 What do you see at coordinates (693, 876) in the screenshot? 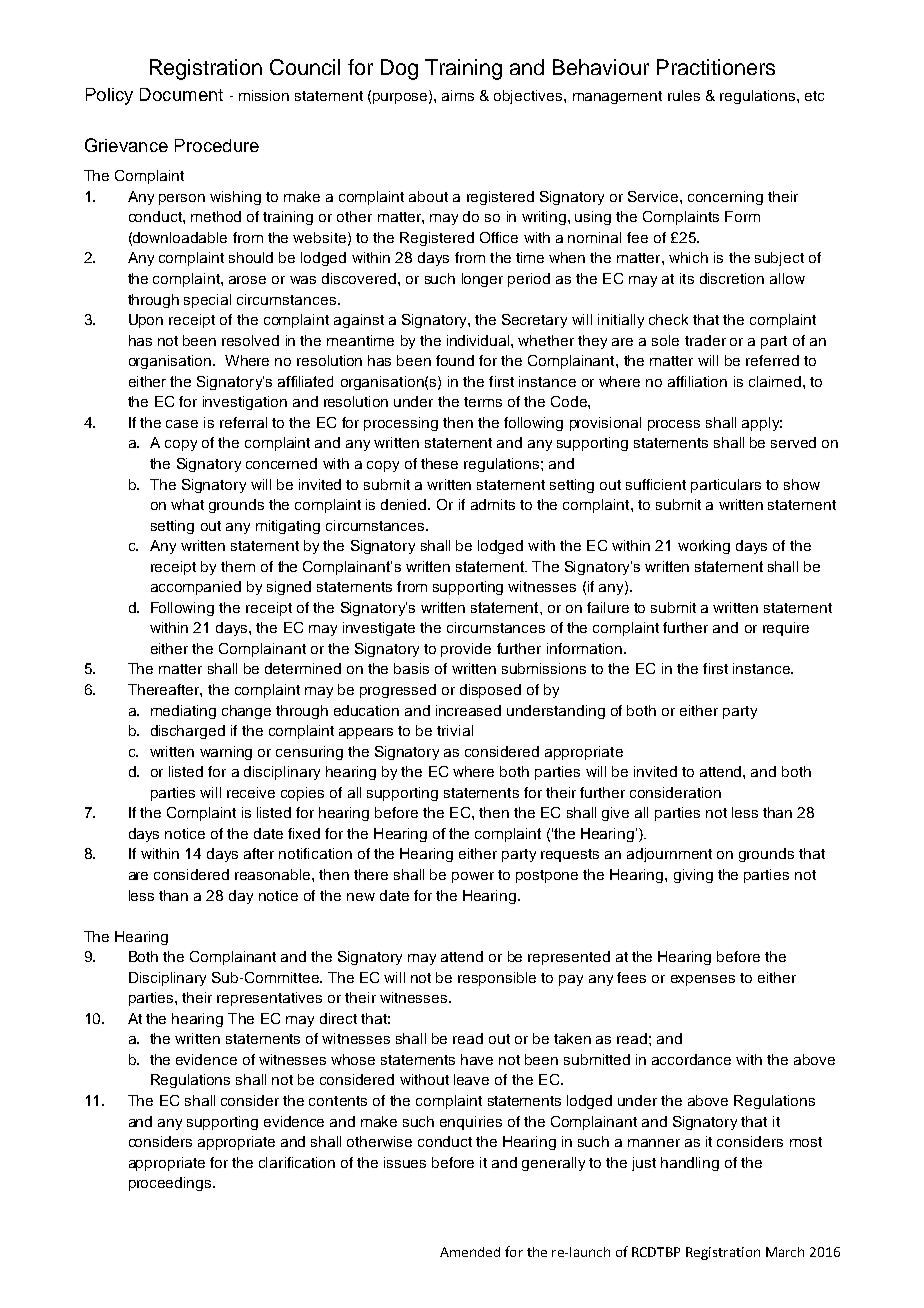
I see `giving` at bounding box center [693, 876].
